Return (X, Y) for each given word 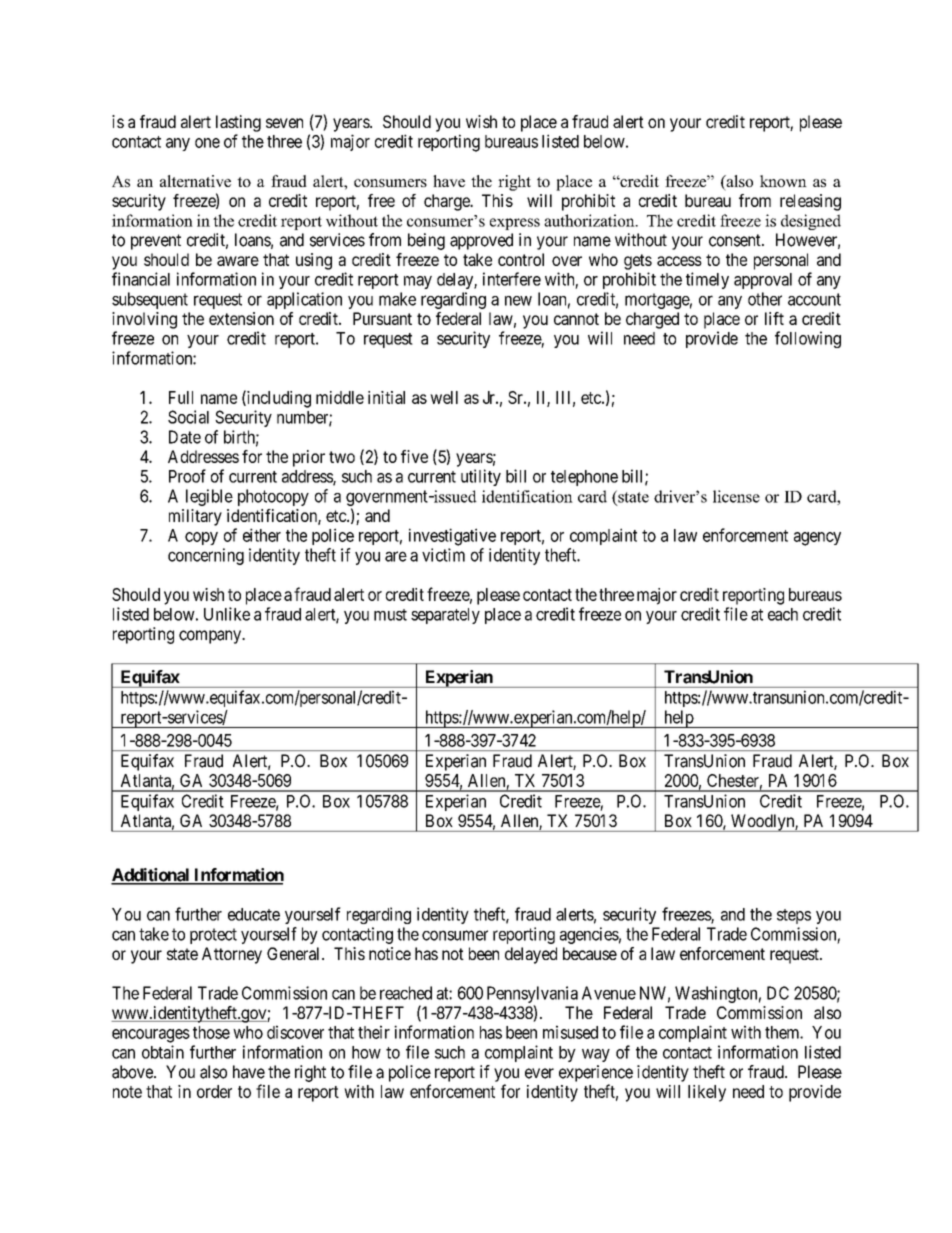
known (783, 181)
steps (794, 916)
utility (481, 477)
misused (570, 1032)
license (736, 496)
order (214, 1091)
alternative (195, 181)
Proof (187, 476)
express (515, 224)
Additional (151, 876)
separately (445, 616)
